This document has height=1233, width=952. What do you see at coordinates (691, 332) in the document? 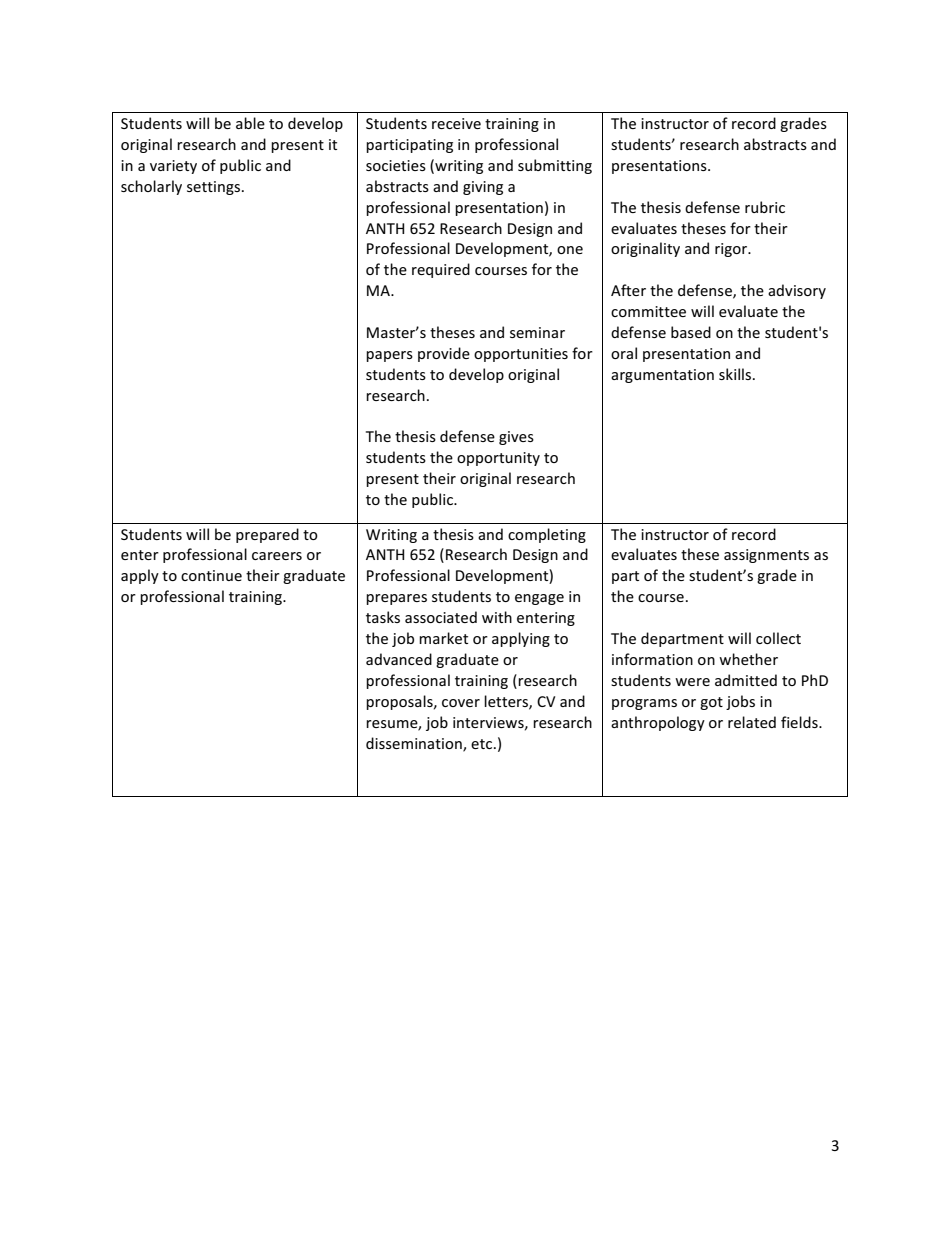
I see `based` at bounding box center [691, 332].
